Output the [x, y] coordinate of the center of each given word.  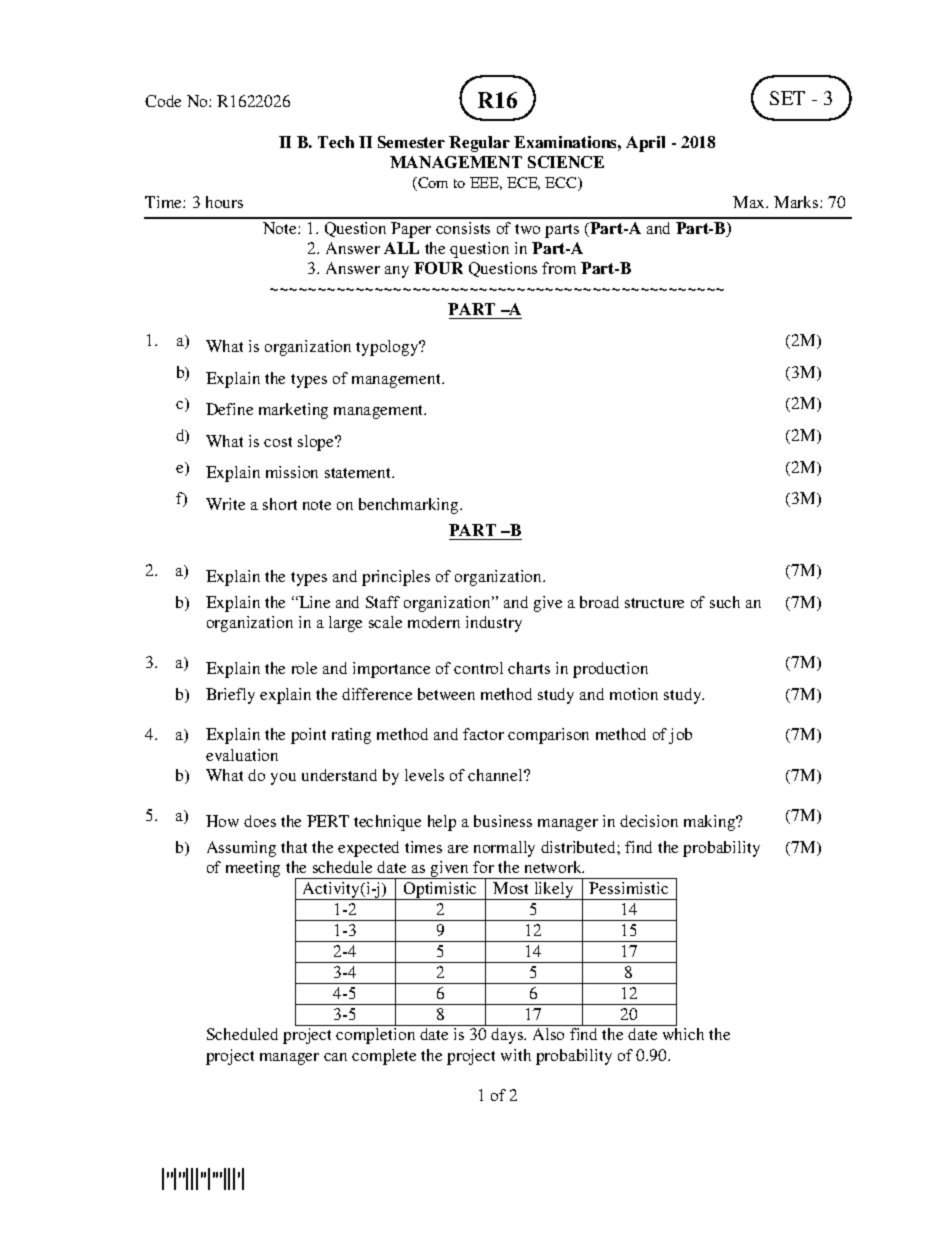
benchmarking [410, 506]
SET [787, 98]
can [335, 1057]
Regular [479, 144]
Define [229, 409]
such [725, 602]
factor [483, 734]
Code [163, 101]
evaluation [242, 755]
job [680, 736]
